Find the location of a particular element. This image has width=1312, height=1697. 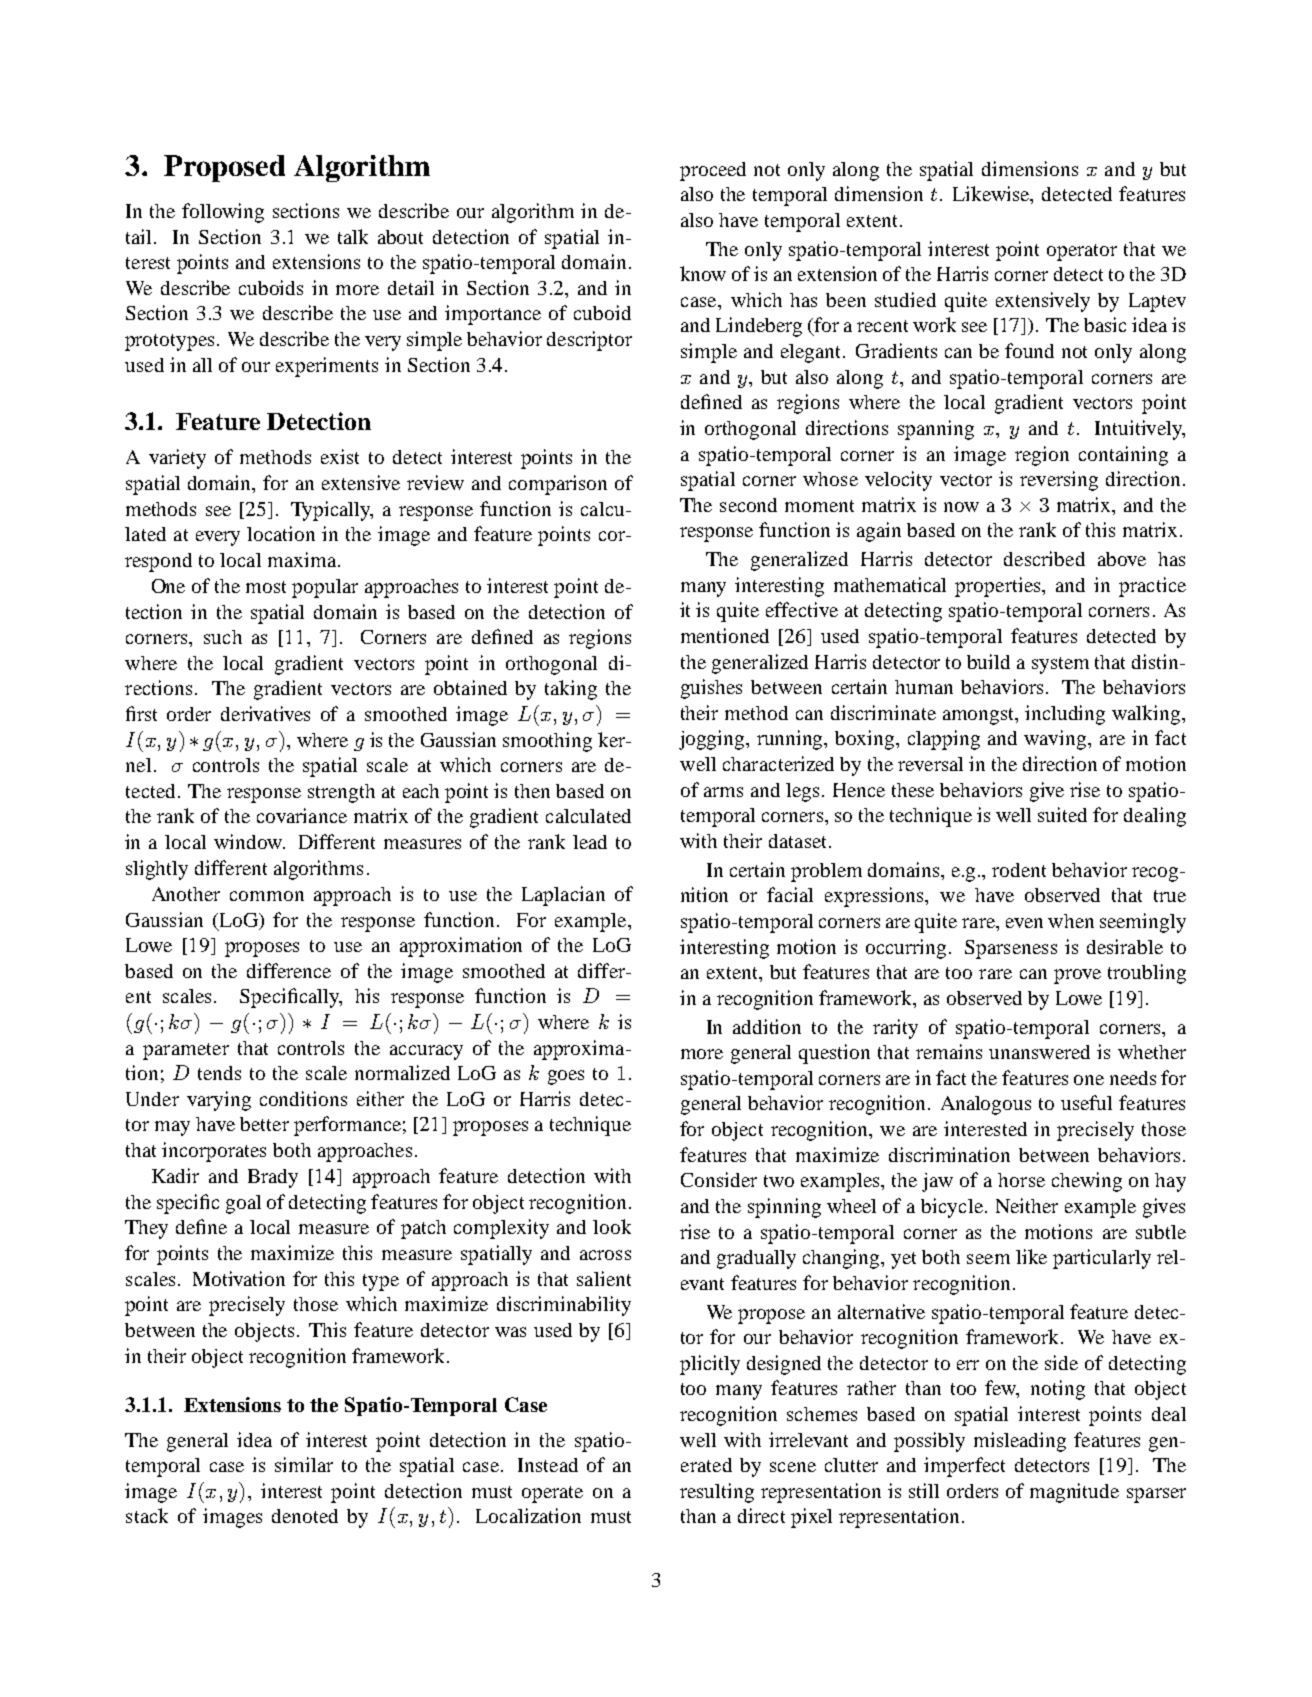

unanswered is located at coordinates (1039, 1052).
